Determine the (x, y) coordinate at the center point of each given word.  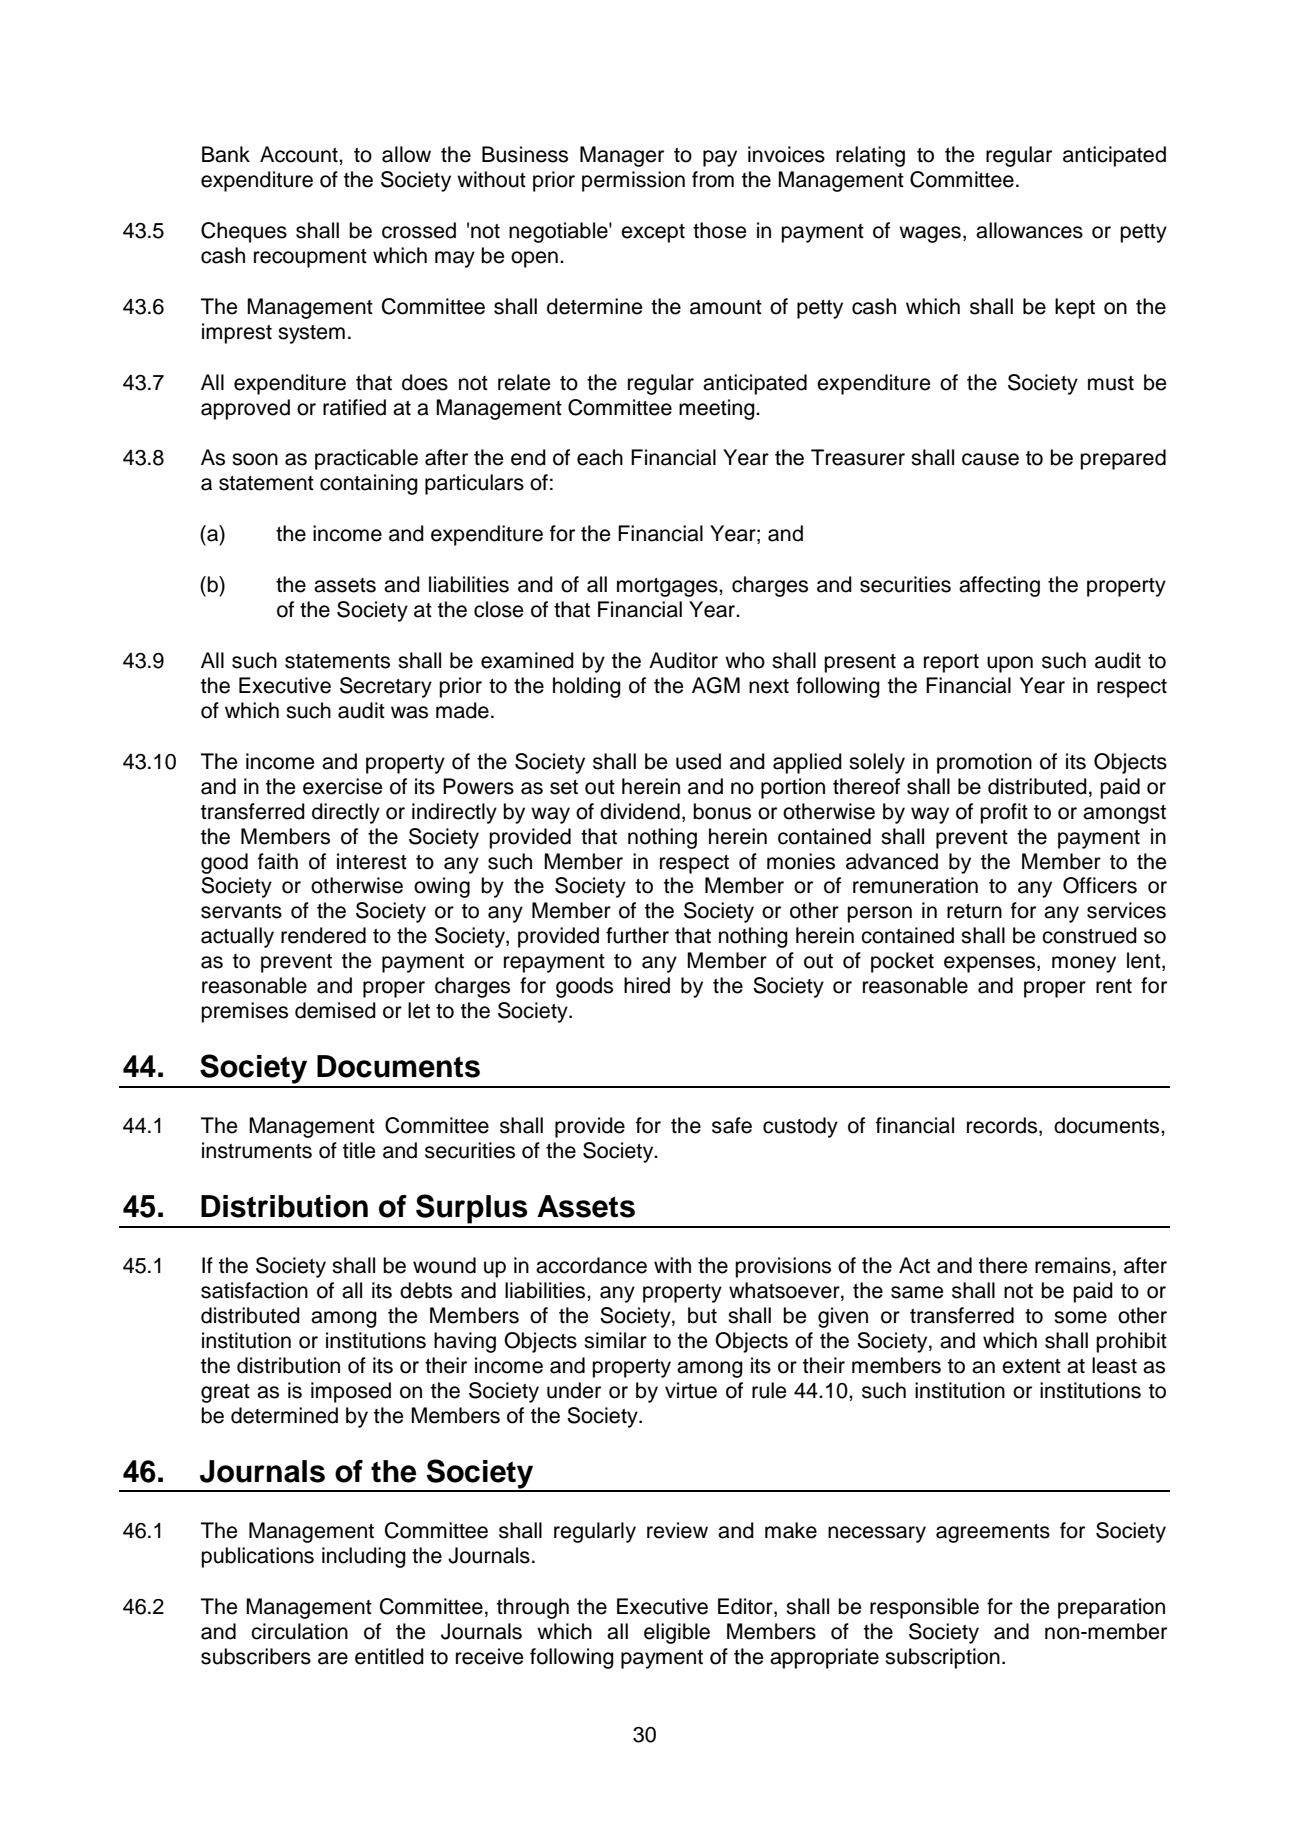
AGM (716, 685)
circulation (299, 1631)
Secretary (386, 687)
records (1003, 1126)
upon (1010, 664)
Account (300, 154)
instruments (257, 1150)
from (713, 179)
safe (732, 1125)
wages (930, 234)
